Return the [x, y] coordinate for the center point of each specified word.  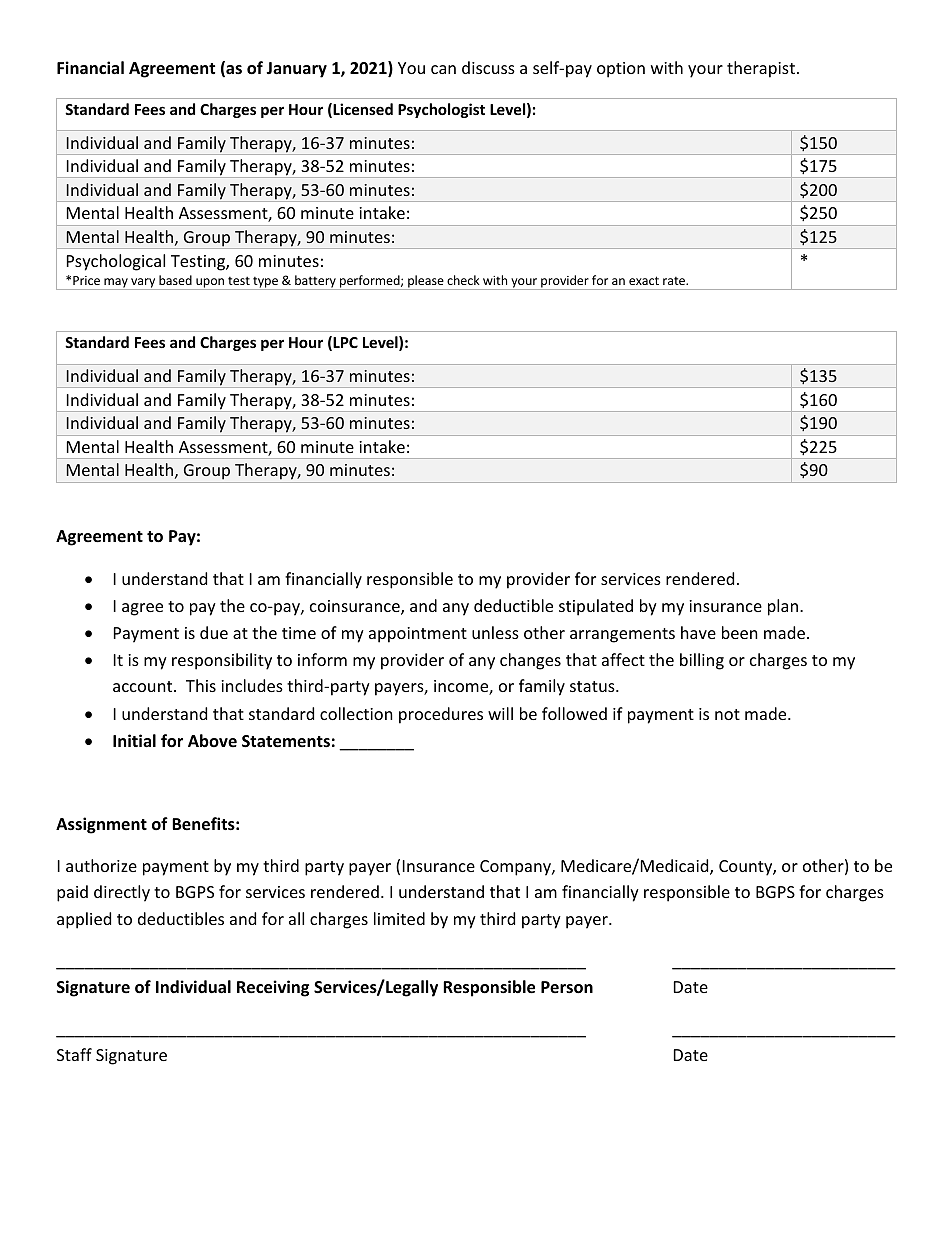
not [727, 714]
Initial [134, 740]
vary [143, 284]
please [426, 282]
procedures [441, 715]
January [296, 70]
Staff [74, 1054]
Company [516, 868]
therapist [761, 69]
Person [567, 987]
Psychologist [441, 110]
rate [675, 281]
